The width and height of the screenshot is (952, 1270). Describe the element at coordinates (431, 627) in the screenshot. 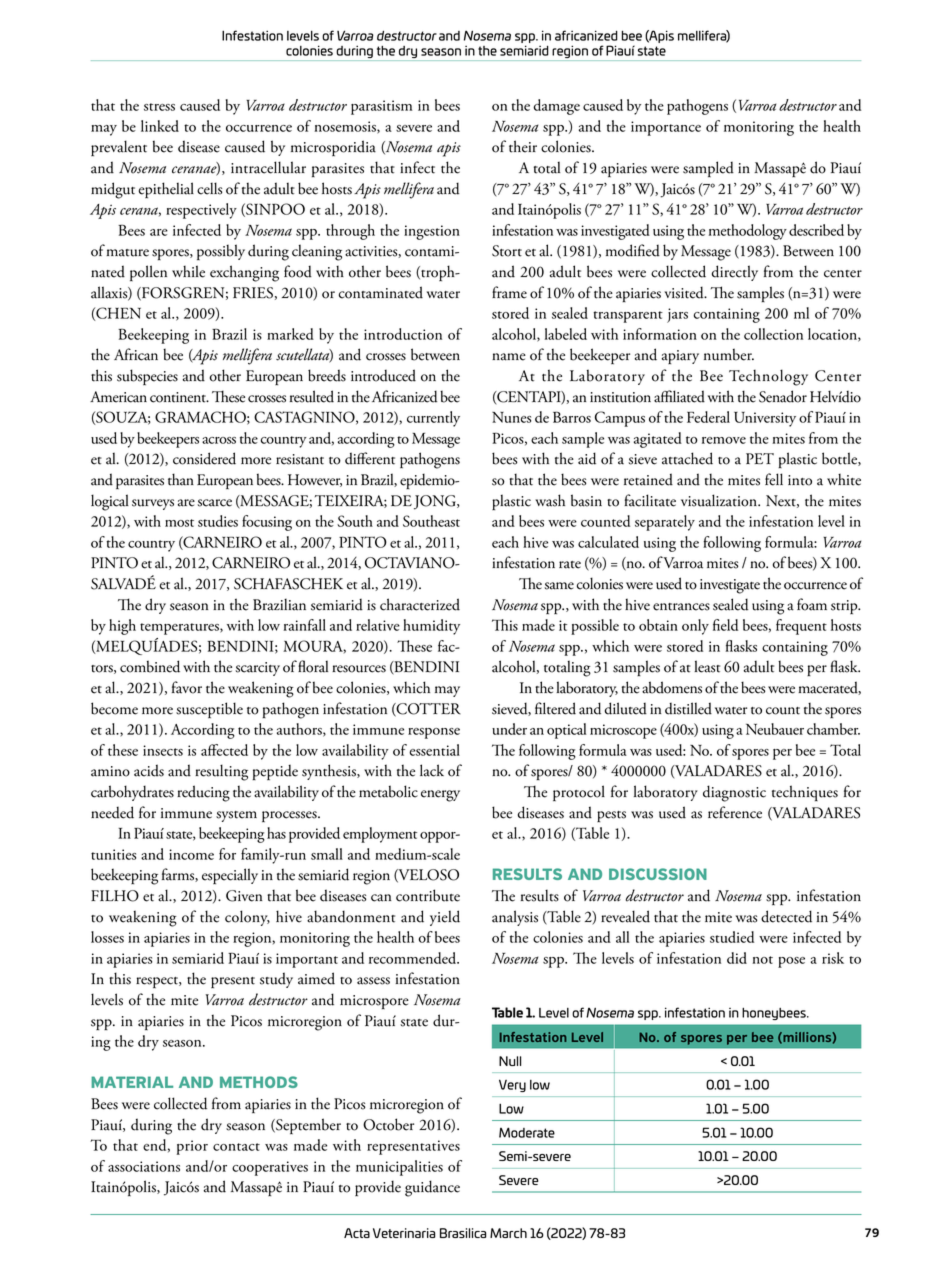

I see `humidity` at that location.
